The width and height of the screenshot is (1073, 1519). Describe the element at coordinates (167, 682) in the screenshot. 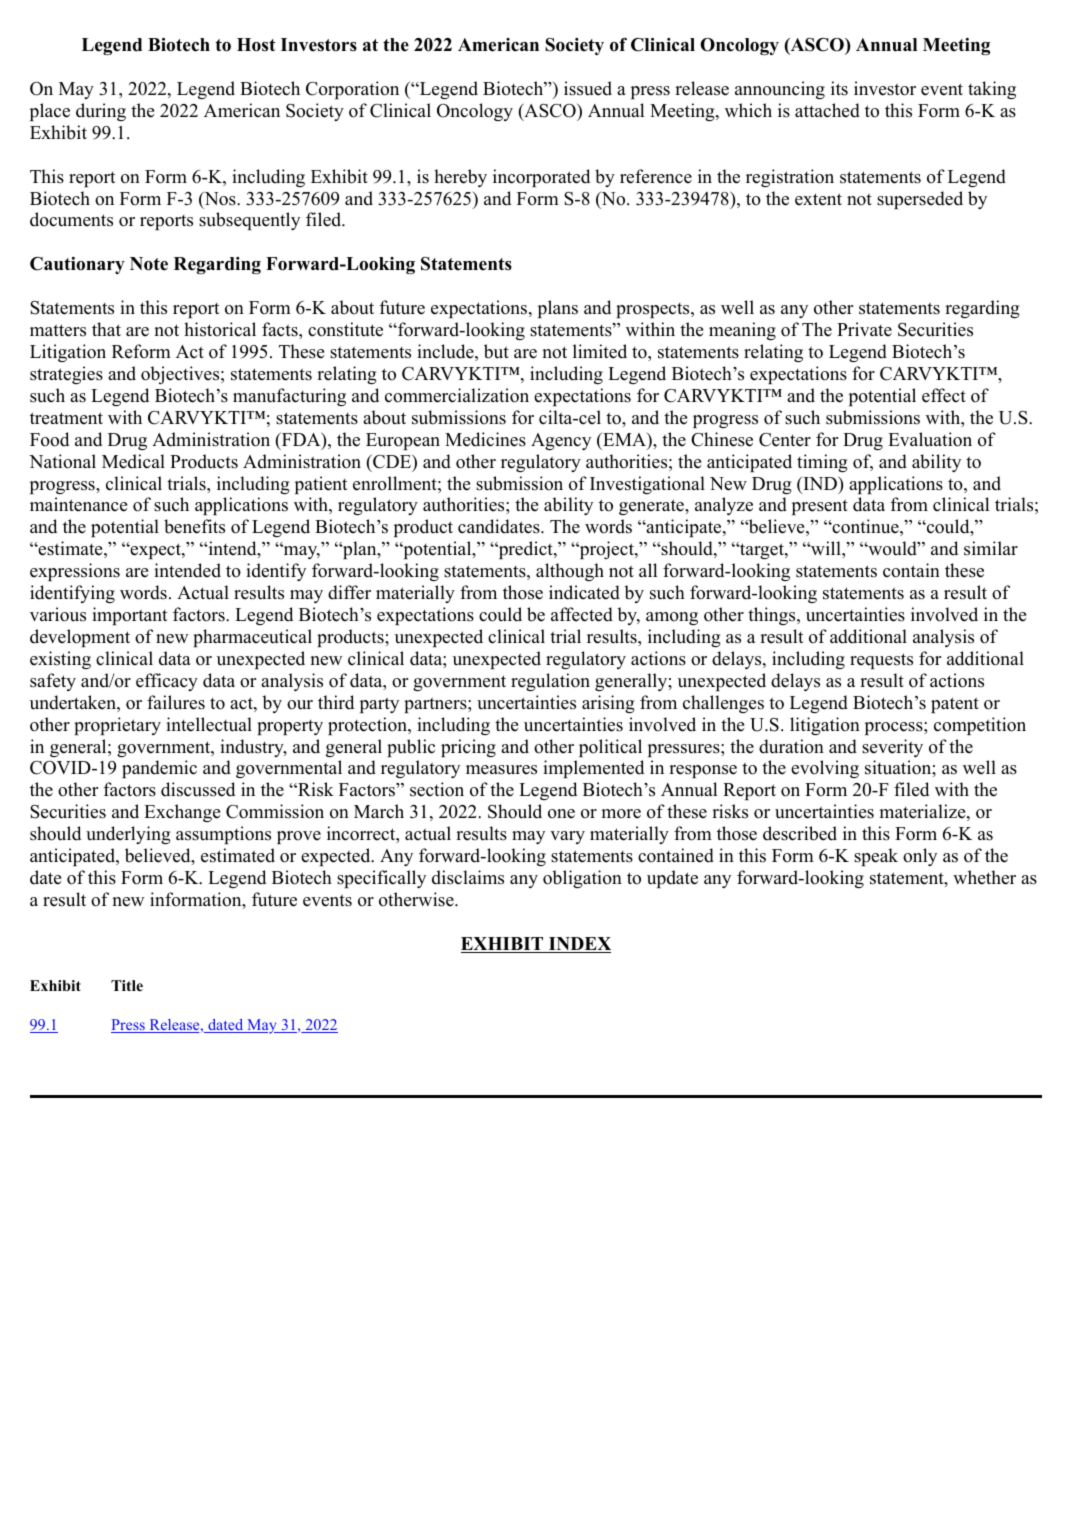

I see `efficacy` at that location.
